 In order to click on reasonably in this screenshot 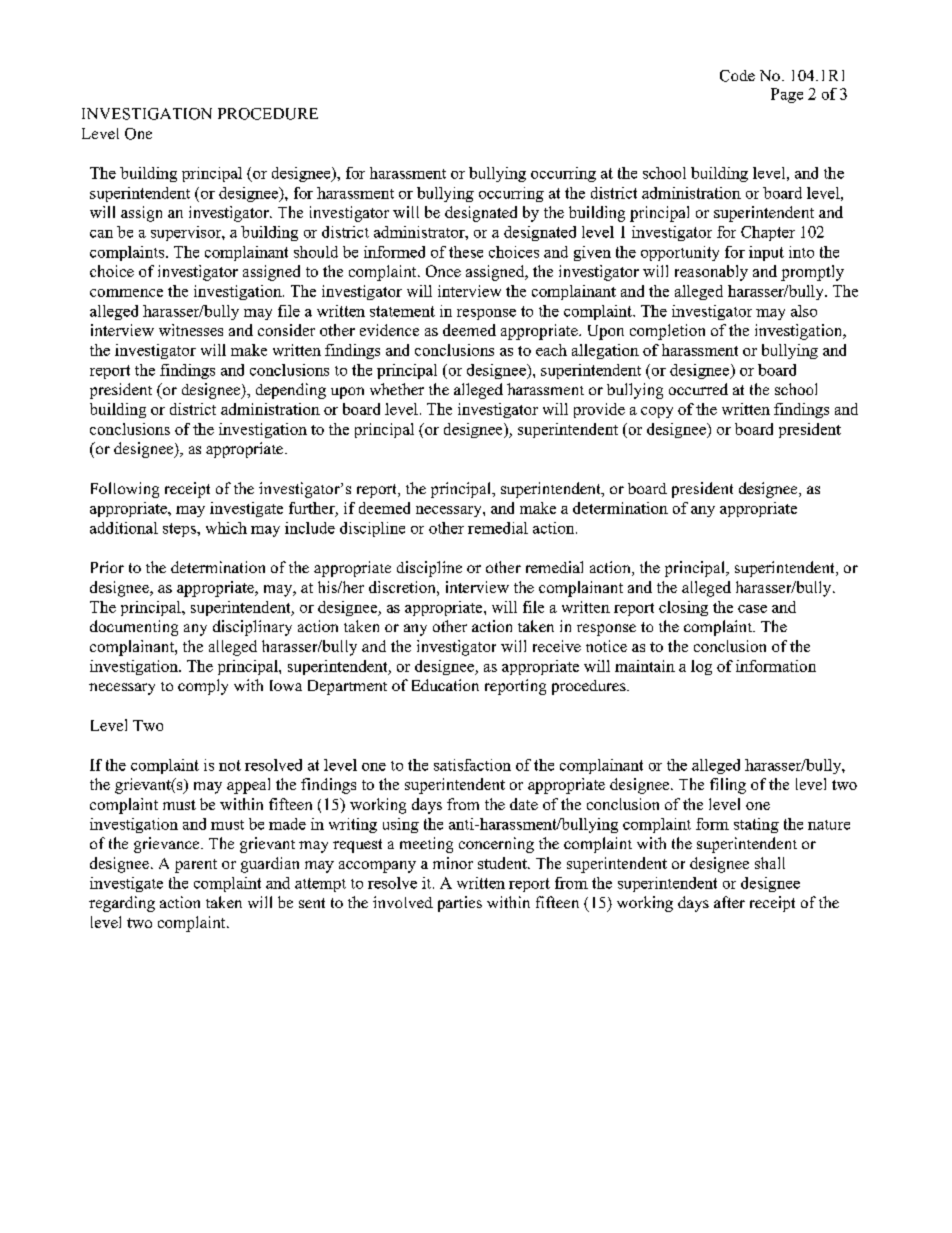, I will do `click(711, 273)`.
